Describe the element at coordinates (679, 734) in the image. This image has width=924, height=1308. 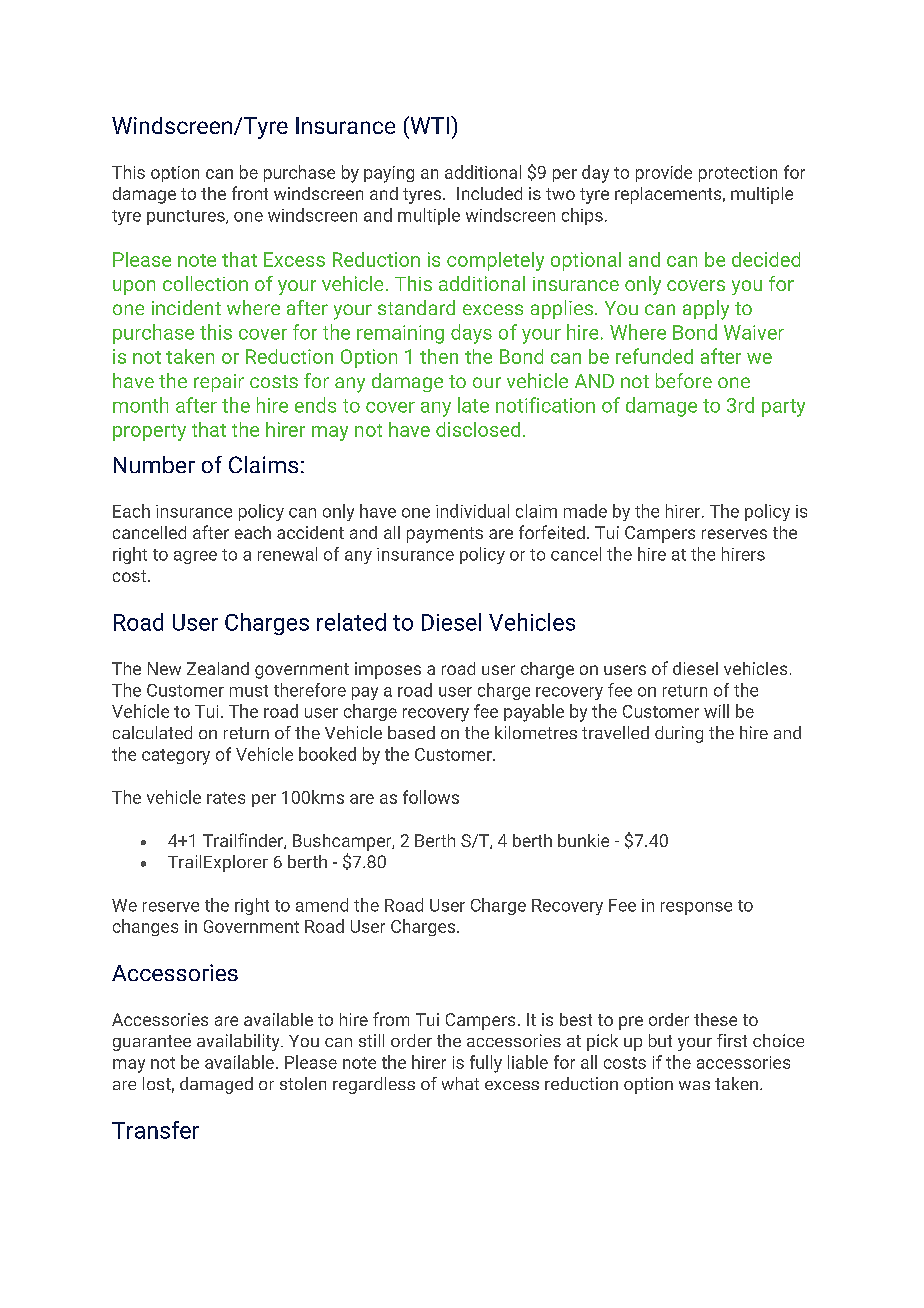
I see `during` at that location.
